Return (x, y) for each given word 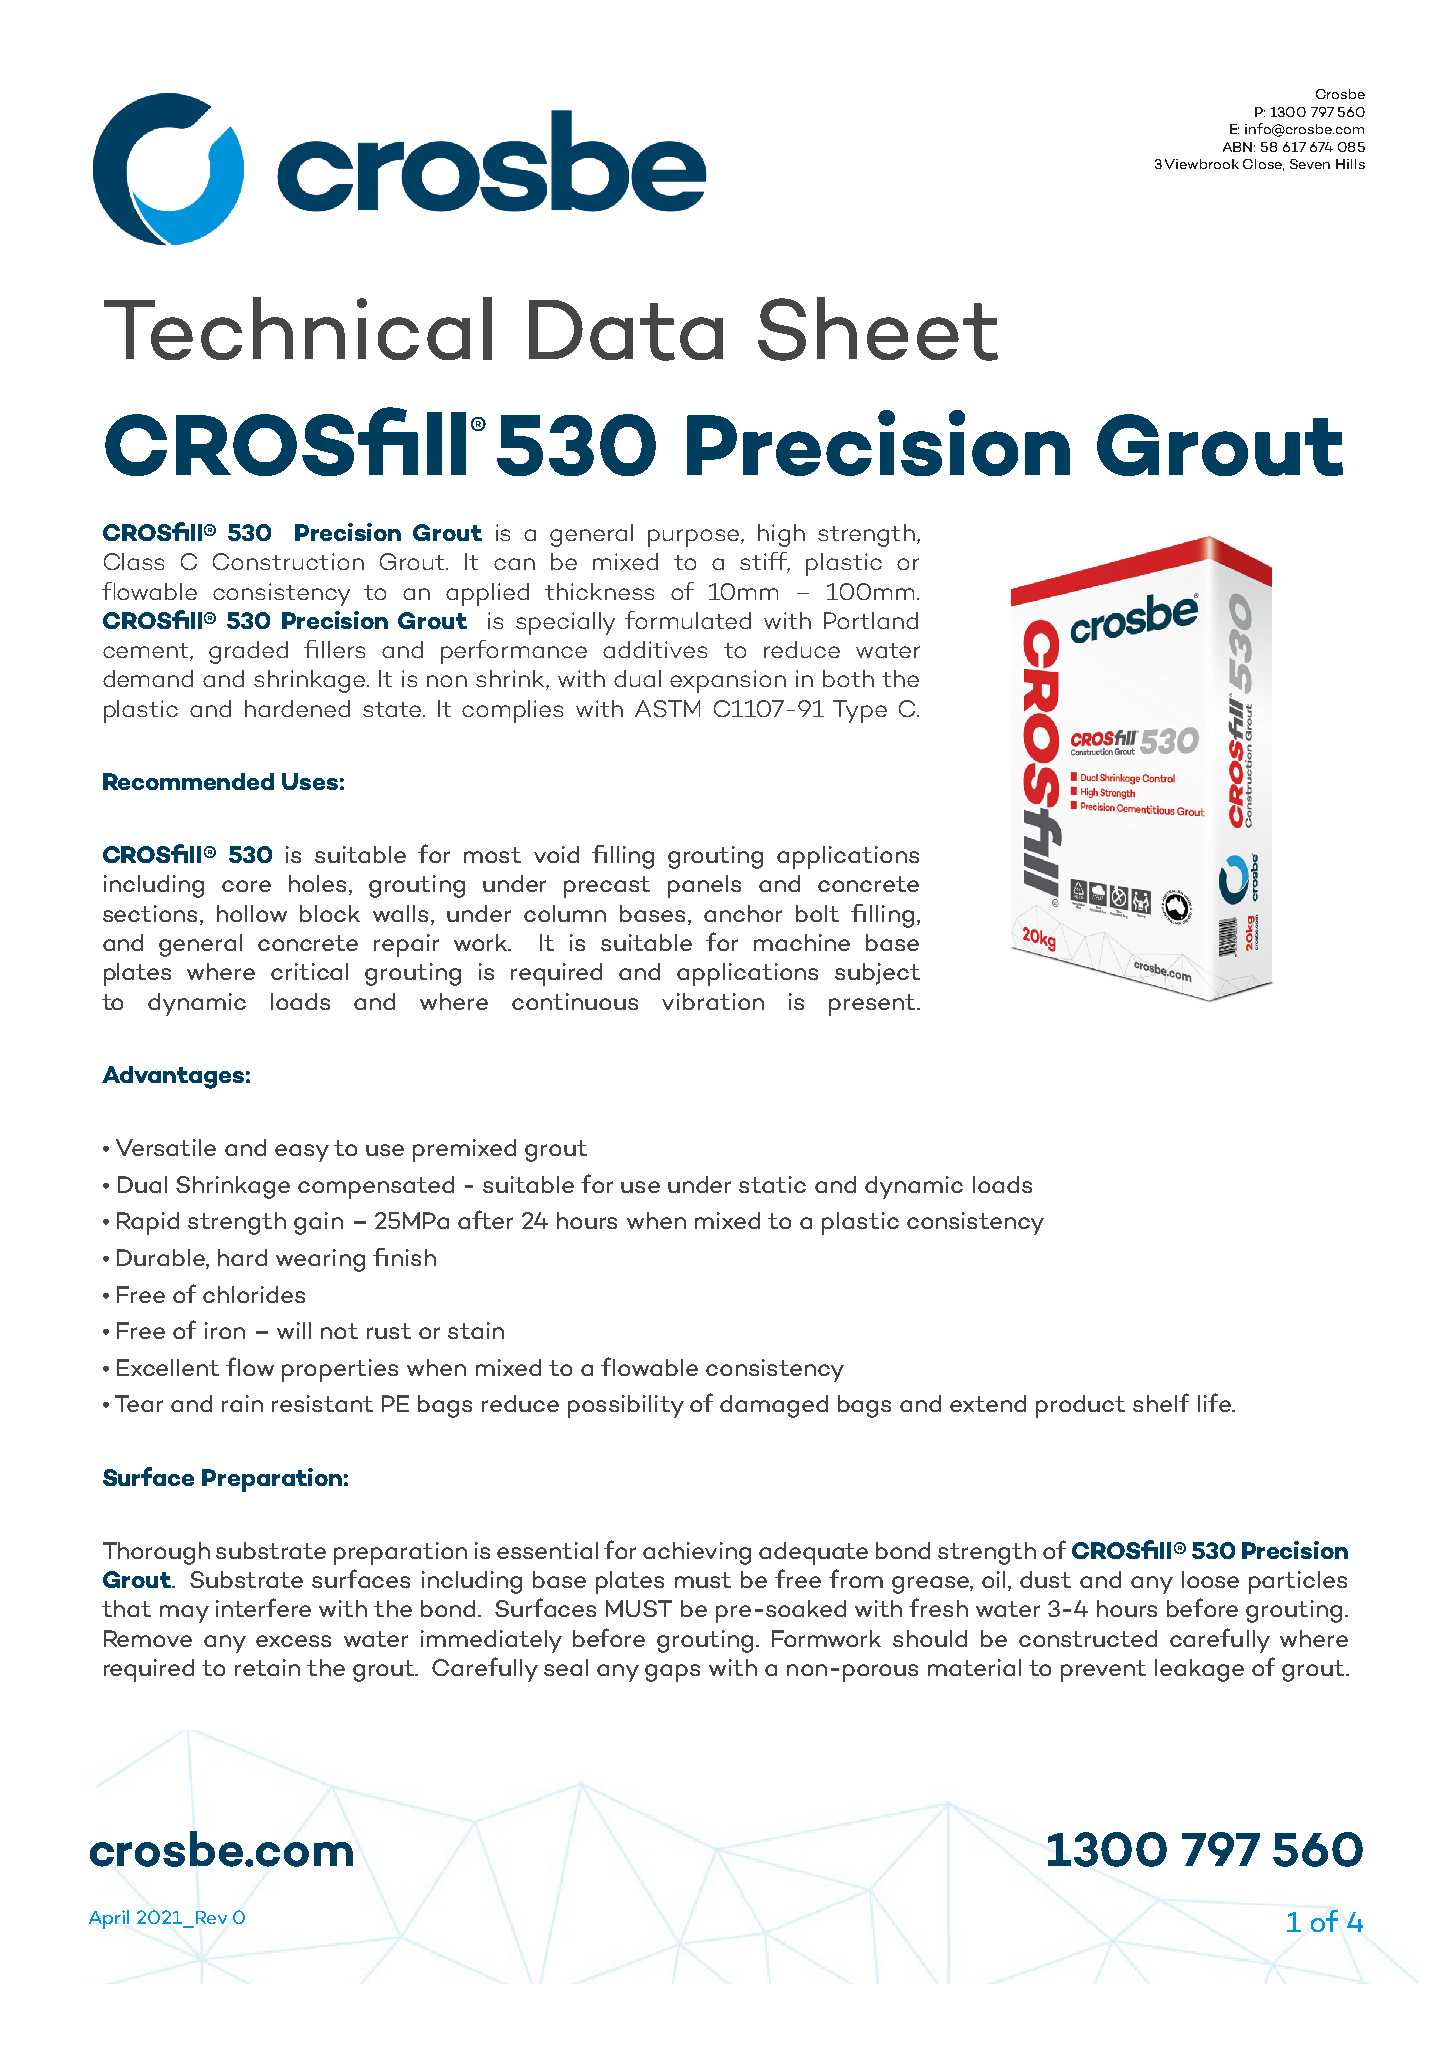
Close (1263, 165)
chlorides (254, 1294)
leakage (1199, 1670)
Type (860, 711)
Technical (298, 328)
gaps (672, 1673)
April (109, 1919)
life (1215, 1402)
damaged (774, 1406)
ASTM (667, 708)
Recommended (188, 781)
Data (626, 330)
